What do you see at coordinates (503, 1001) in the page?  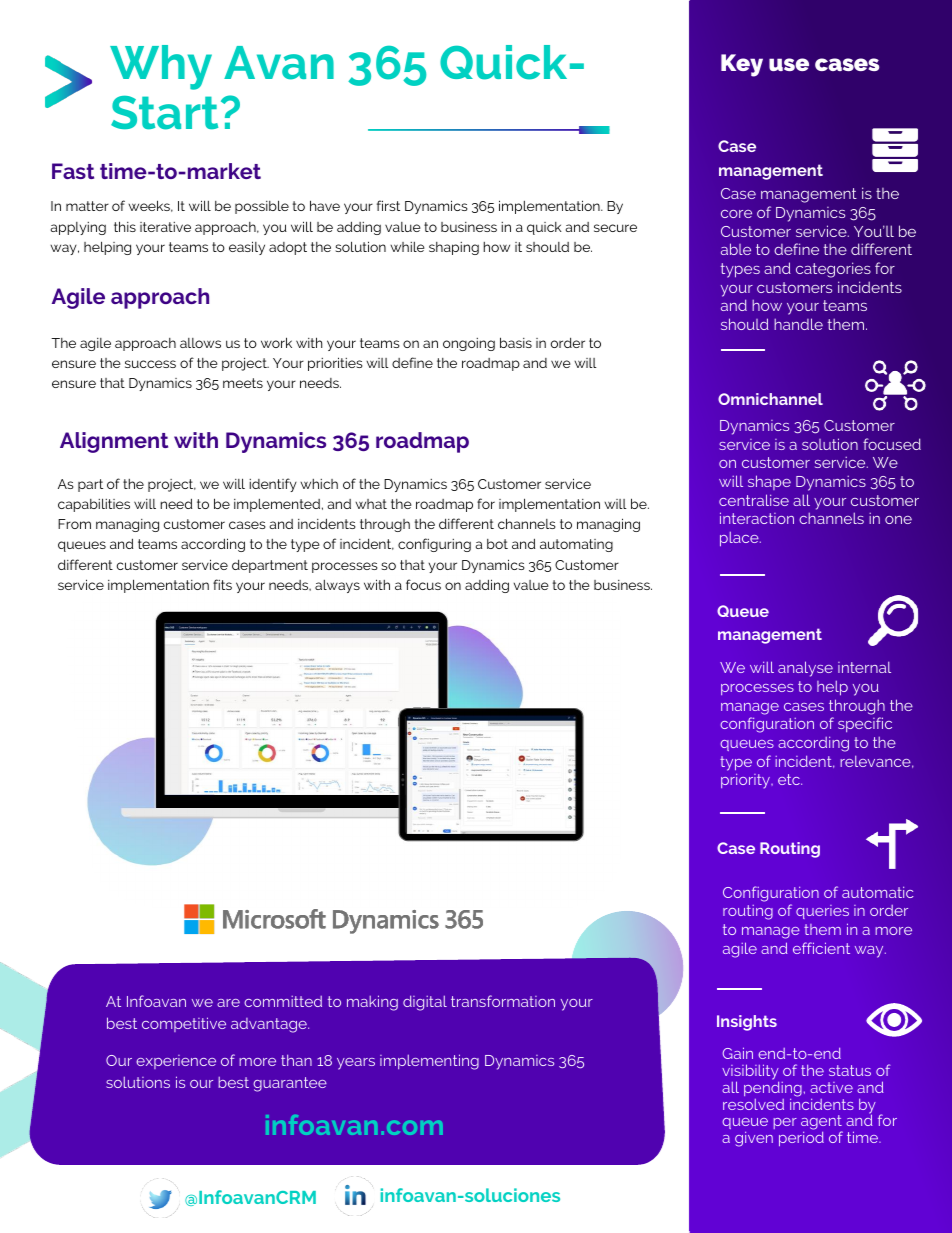 I see `transformation` at bounding box center [503, 1001].
